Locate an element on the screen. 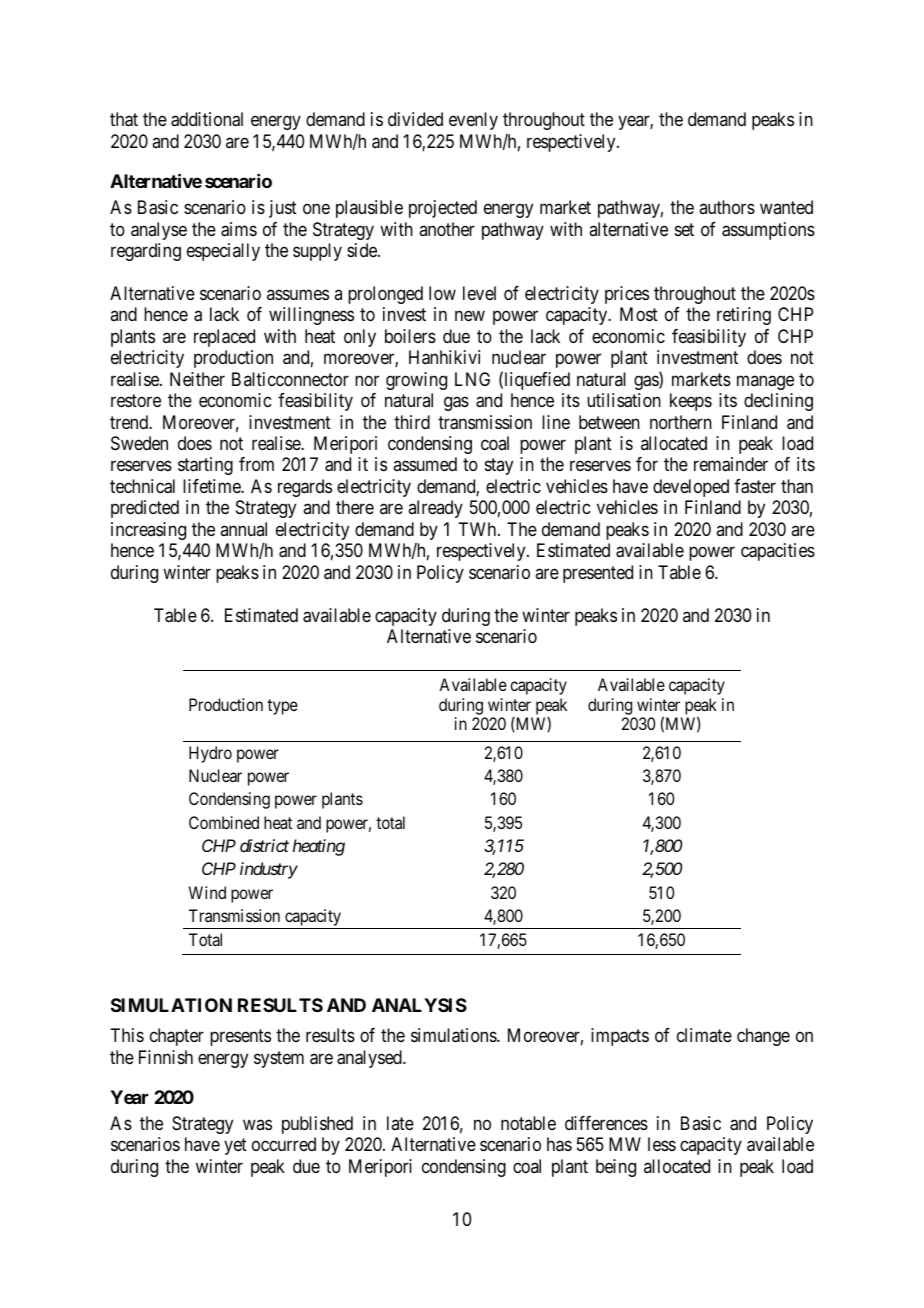 This screenshot has height=1308, width=924. Combined is located at coordinates (224, 822).
